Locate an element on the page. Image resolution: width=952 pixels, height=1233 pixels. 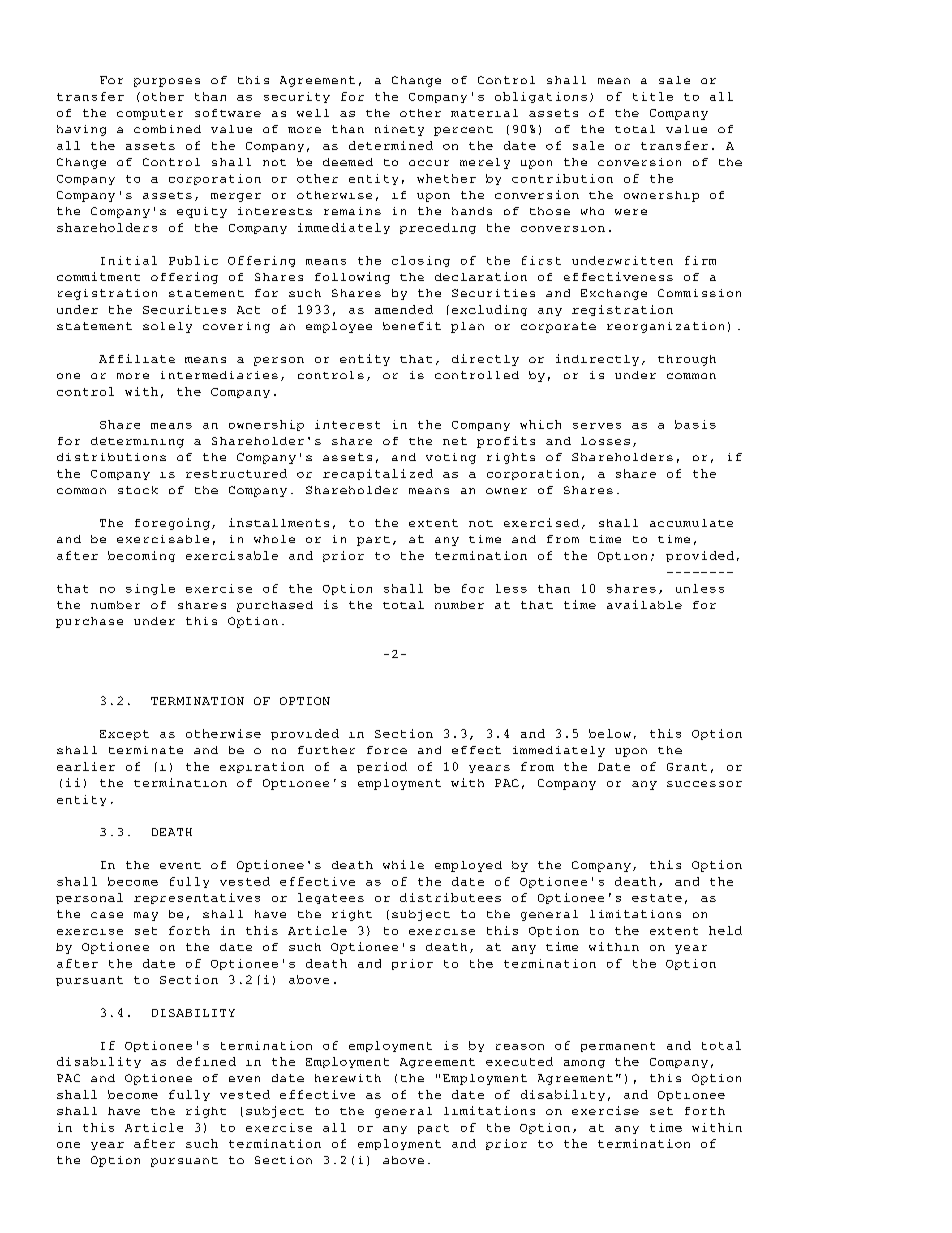
below is located at coordinates (610, 733).
